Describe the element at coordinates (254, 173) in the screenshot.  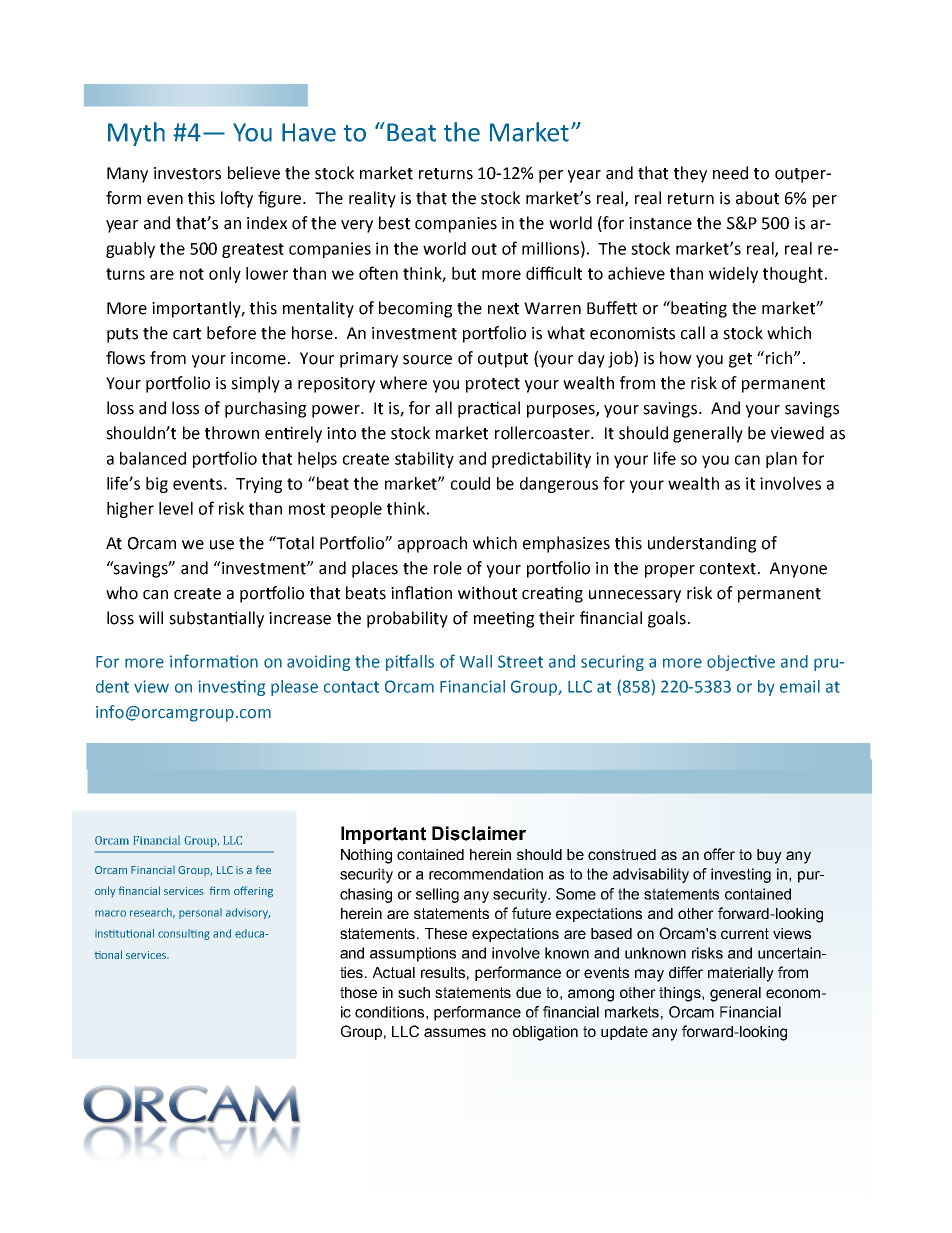
I see `believe` at that location.
